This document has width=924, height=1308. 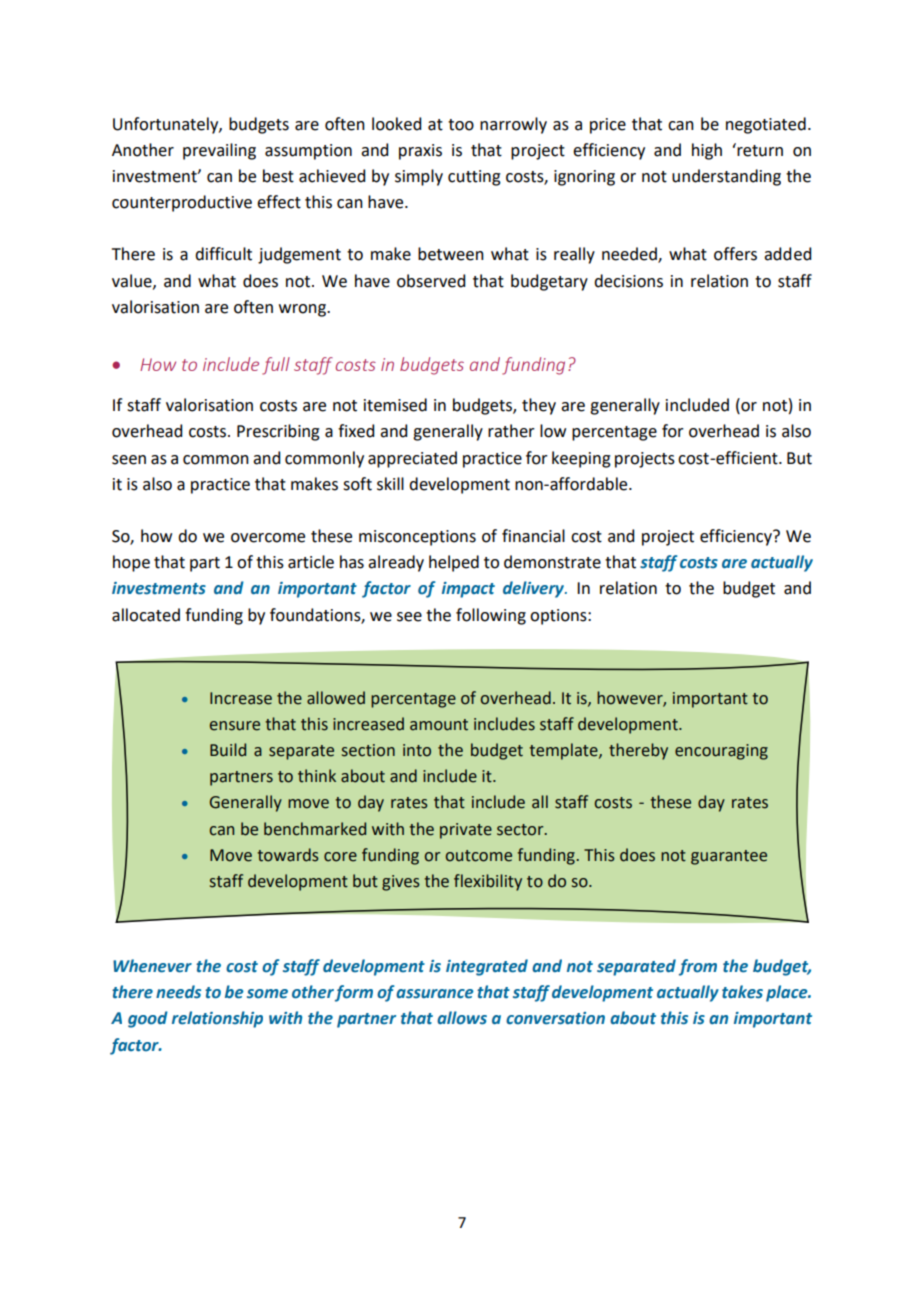 What do you see at coordinates (707, 151) in the document?
I see `high` at bounding box center [707, 151].
